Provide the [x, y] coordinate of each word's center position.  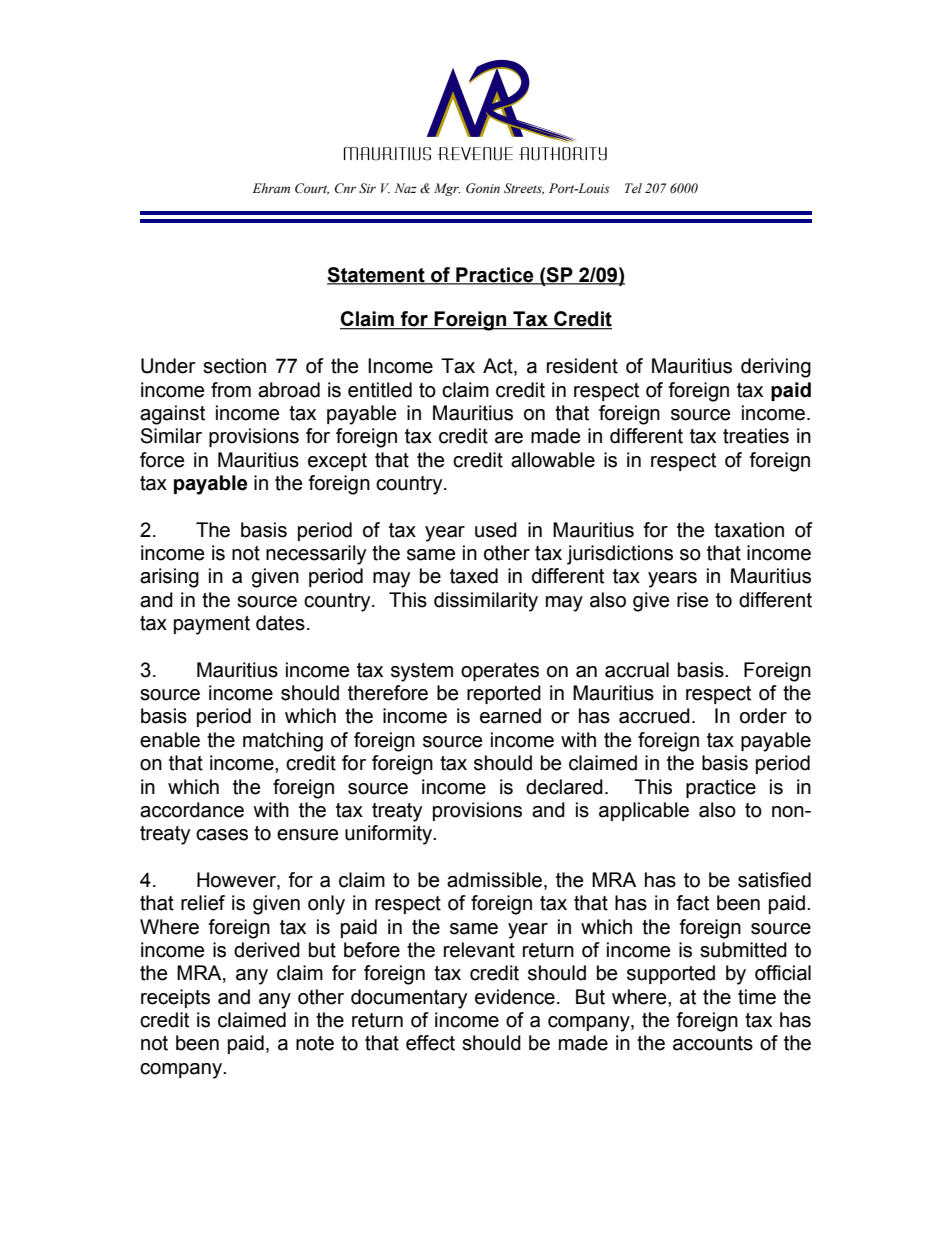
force [162, 460]
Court [312, 189]
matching [283, 742]
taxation [749, 530]
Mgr [447, 189]
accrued [654, 716]
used [496, 530]
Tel [633, 188]
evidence [515, 997]
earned [510, 716]
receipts [175, 998]
